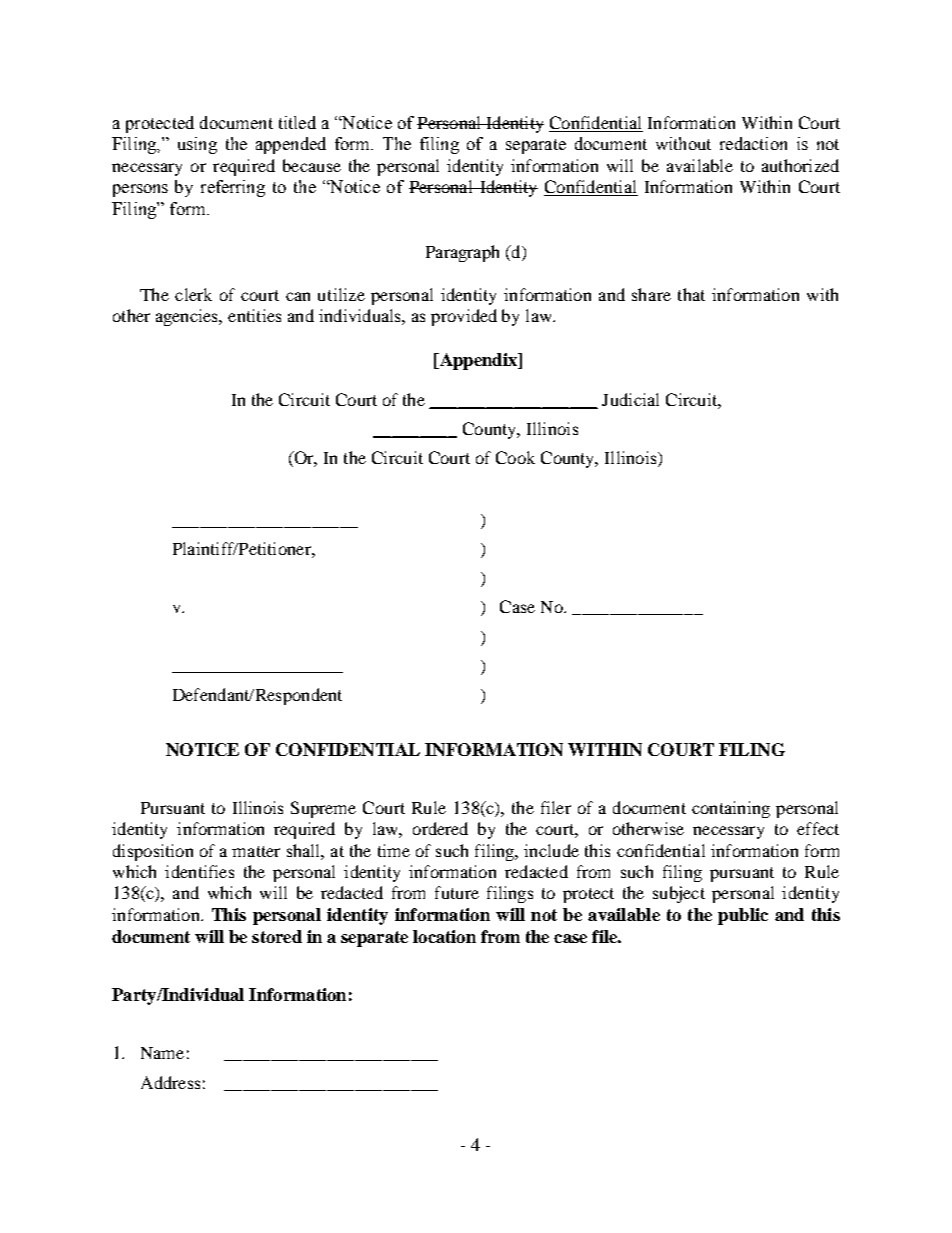  Describe the element at coordinates (323, 809) in the image. I see `Supreme` at that location.
